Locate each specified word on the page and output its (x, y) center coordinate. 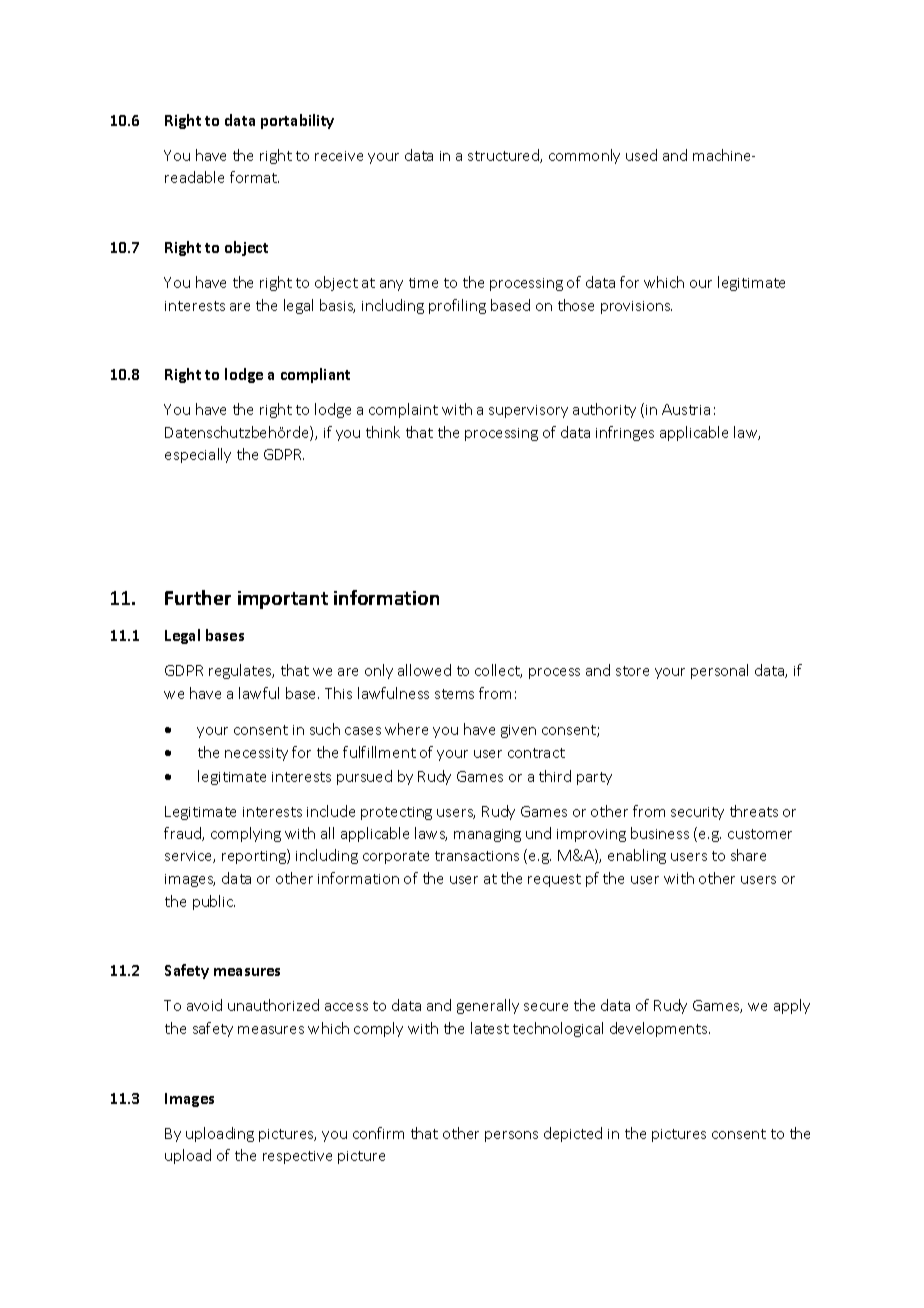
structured (504, 156)
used (641, 155)
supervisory (528, 411)
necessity (256, 754)
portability (297, 121)
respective (297, 1157)
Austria (686, 409)
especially (198, 455)
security (697, 813)
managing (487, 835)
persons (511, 1136)
